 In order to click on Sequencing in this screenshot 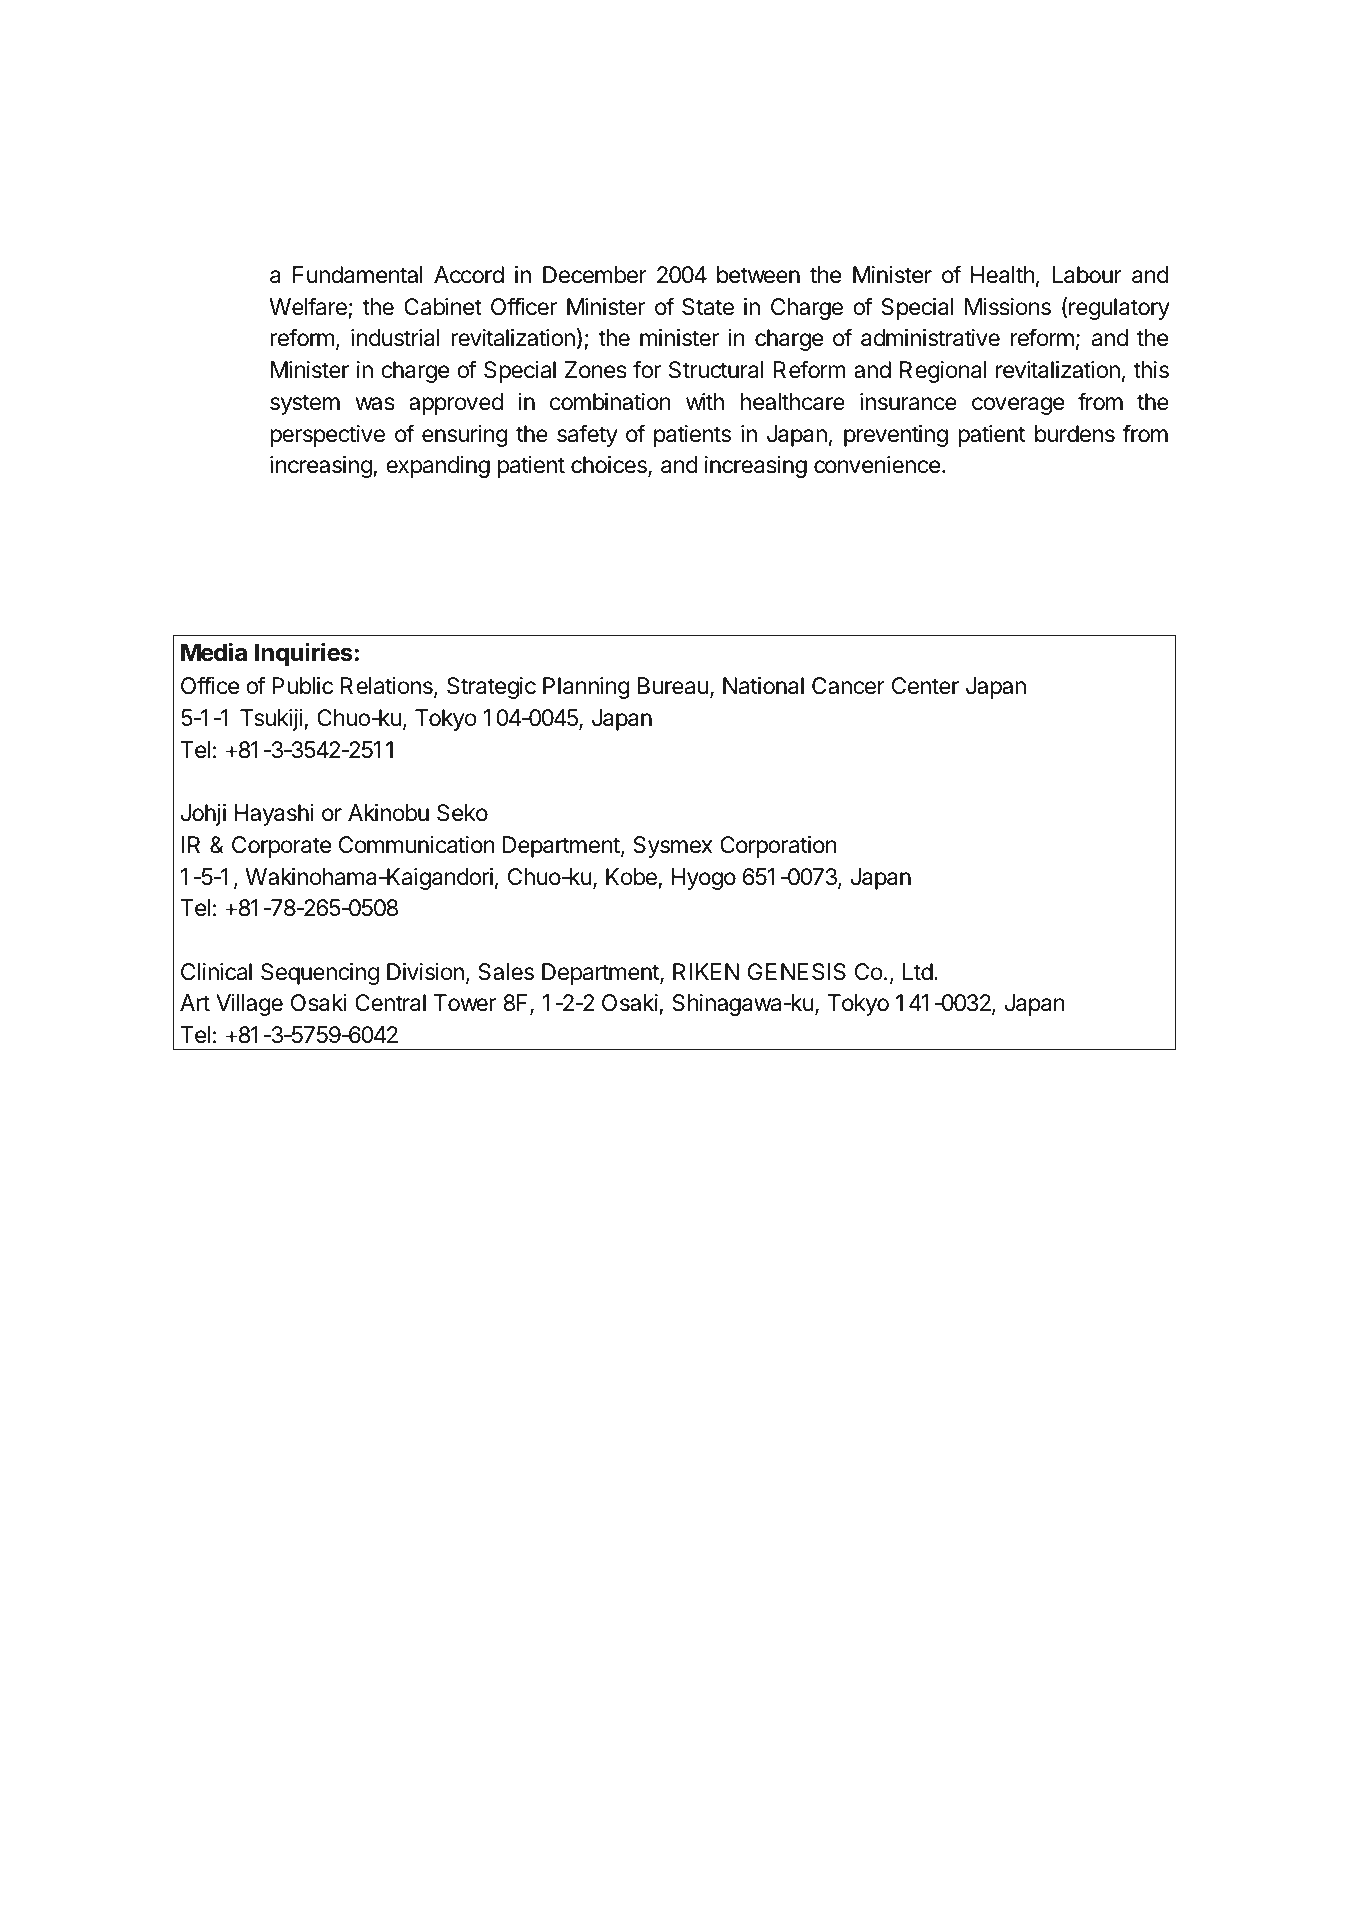, I will do `click(320, 974)`.
